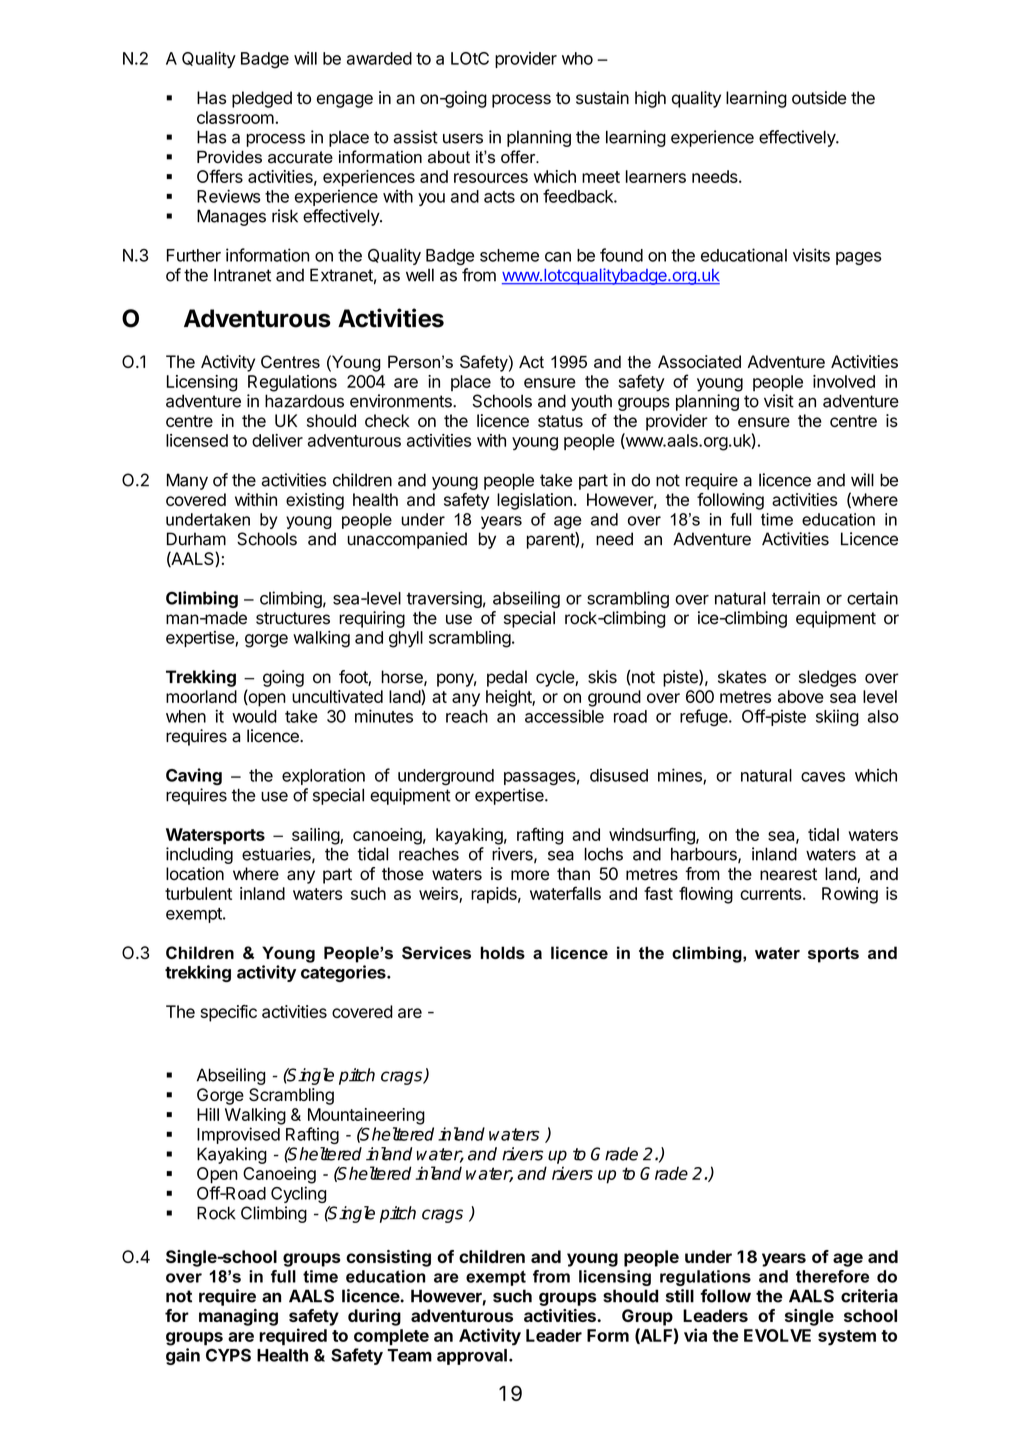  I want to click on currents, so click(772, 894).
